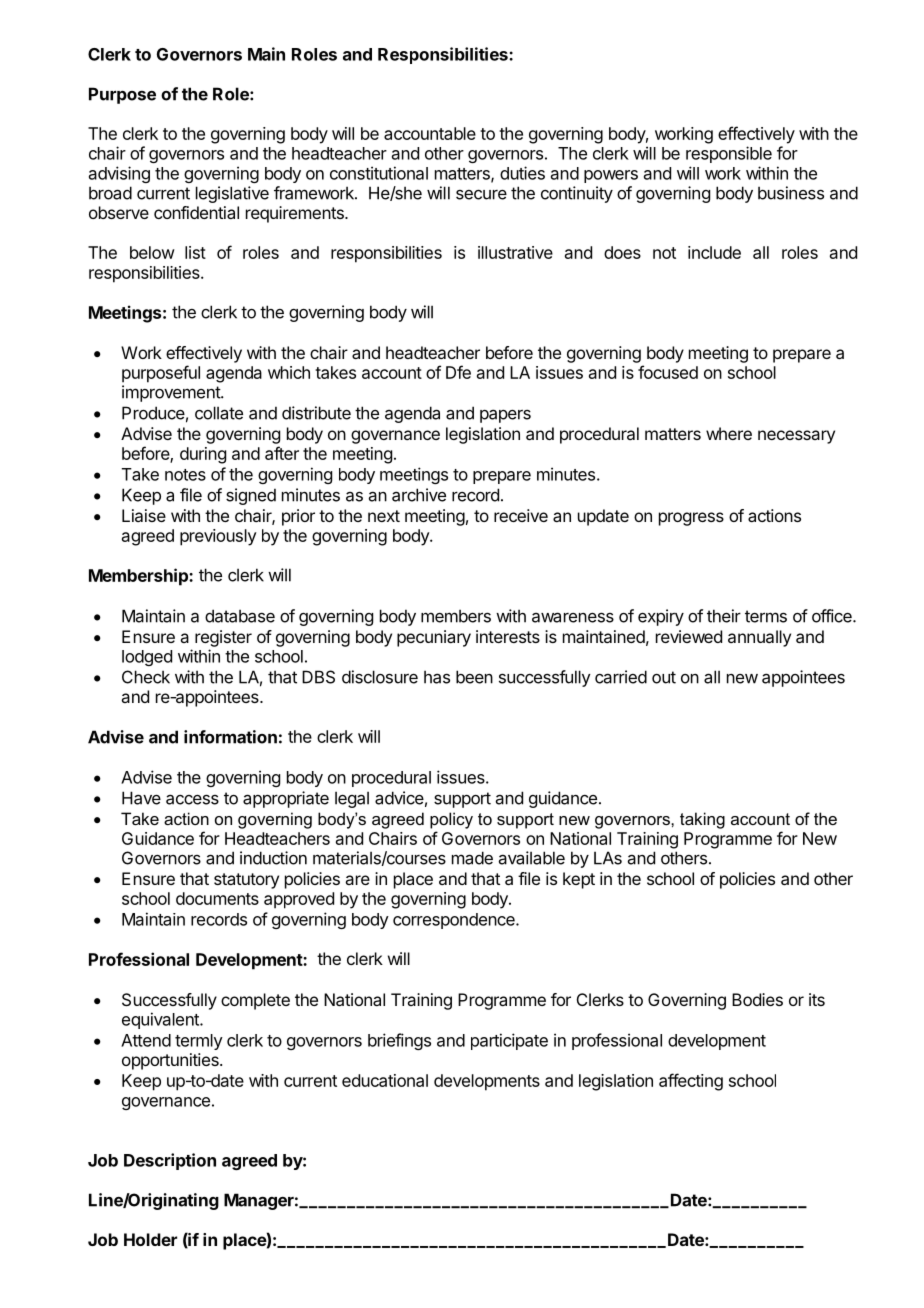 Image resolution: width=924 pixels, height=1308 pixels. I want to click on documents, so click(217, 898).
